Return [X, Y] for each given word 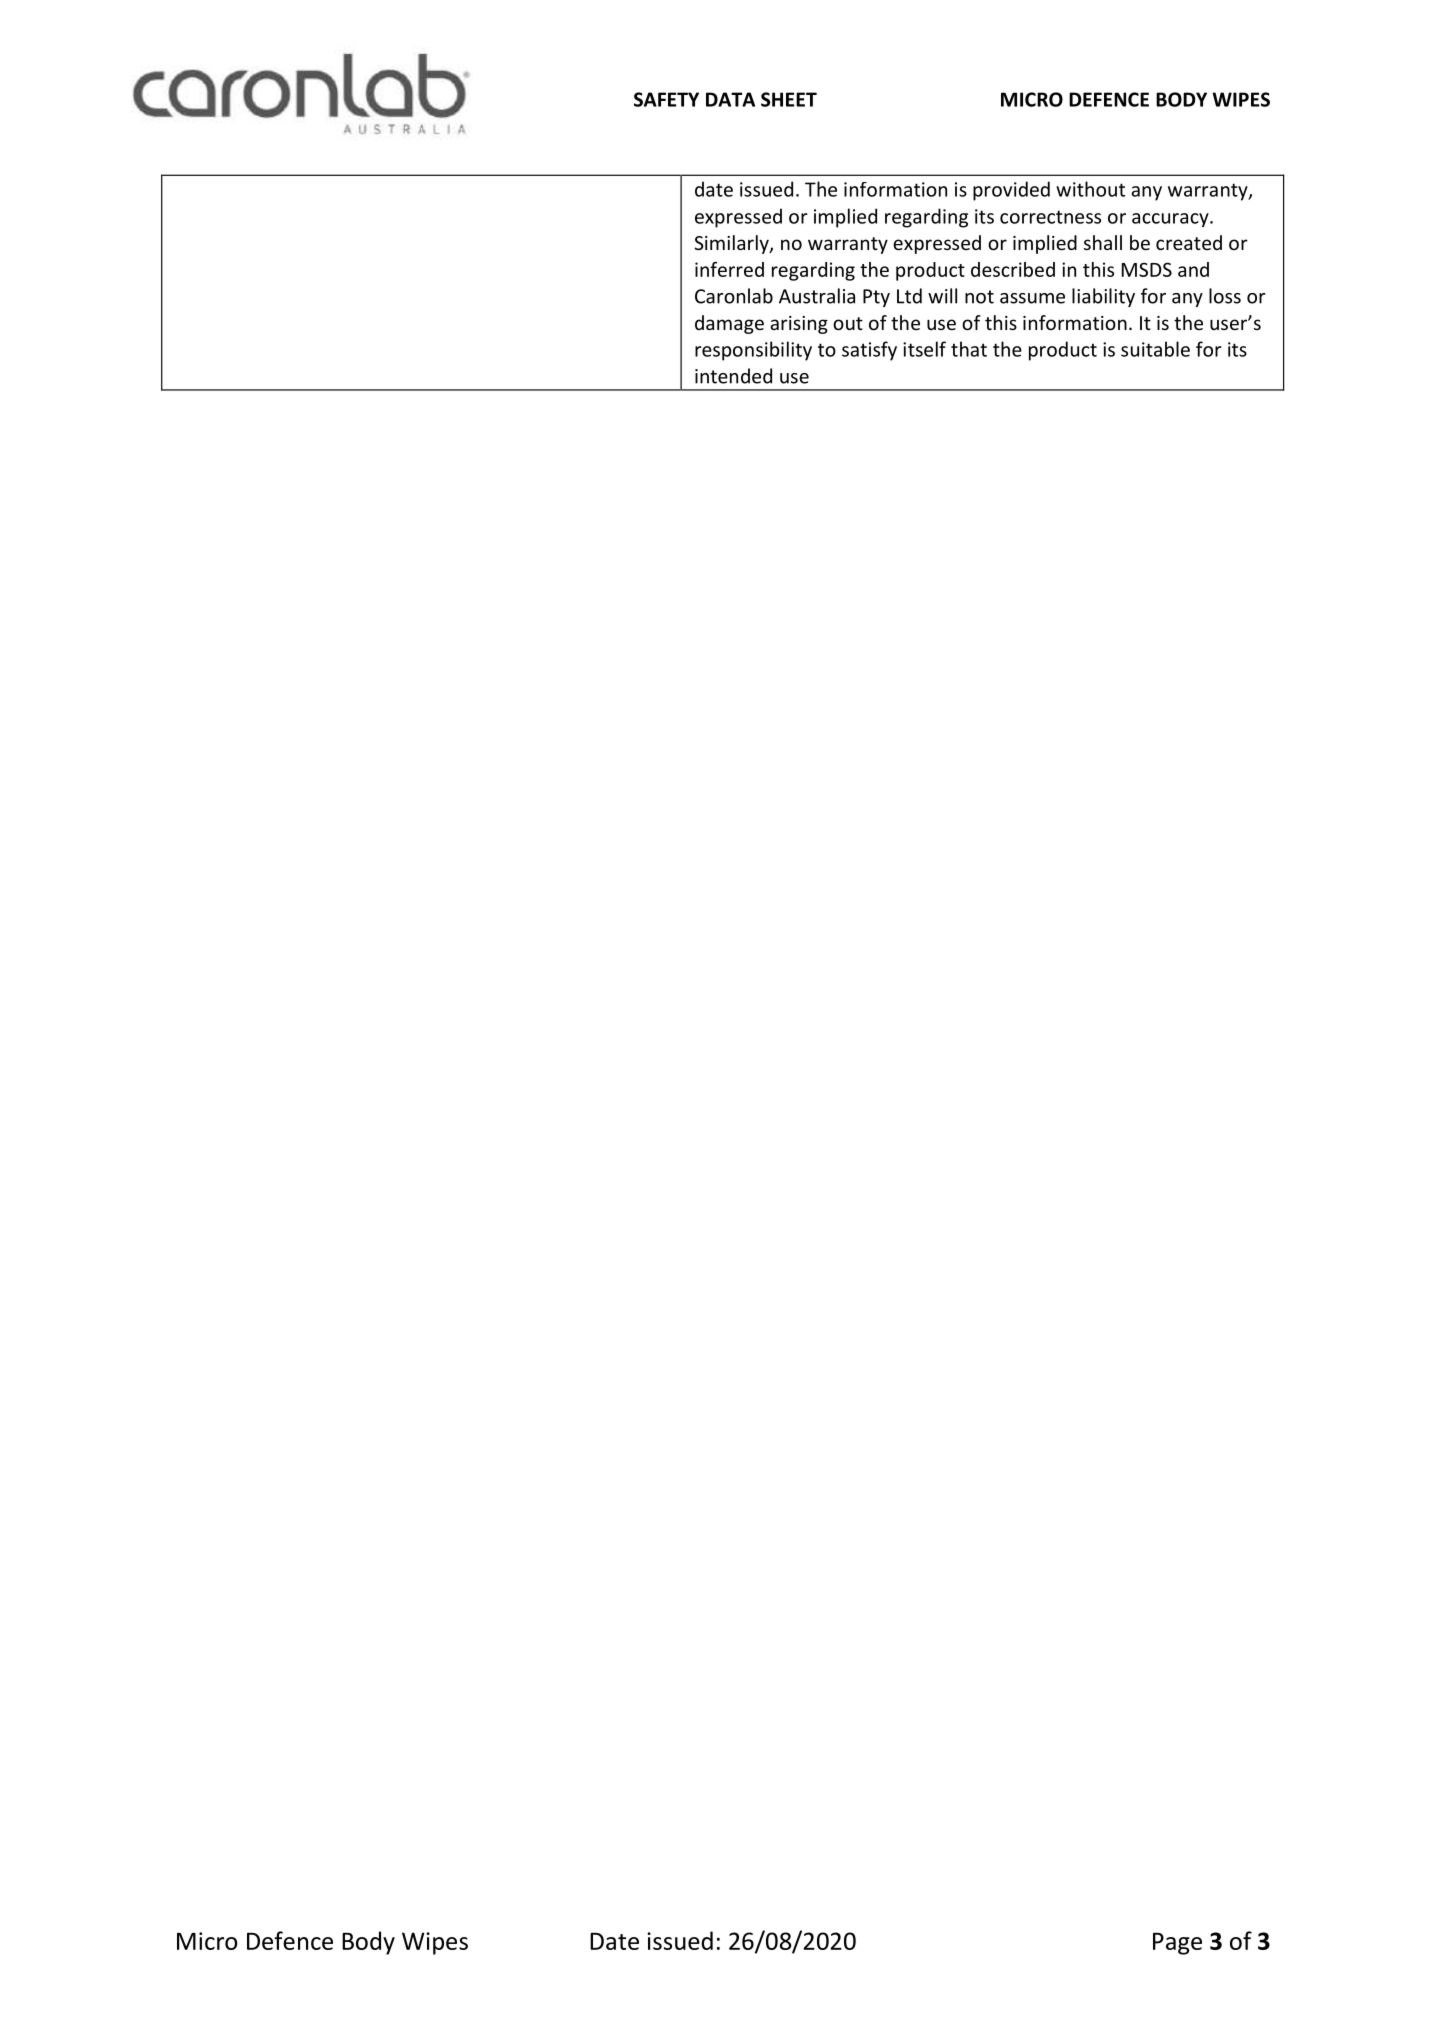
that [969, 349]
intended [733, 376]
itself [924, 349]
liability [1103, 297]
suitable [1155, 349]
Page [1177, 1944]
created [1189, 242]
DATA [730, 99]
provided [1011, 191]
